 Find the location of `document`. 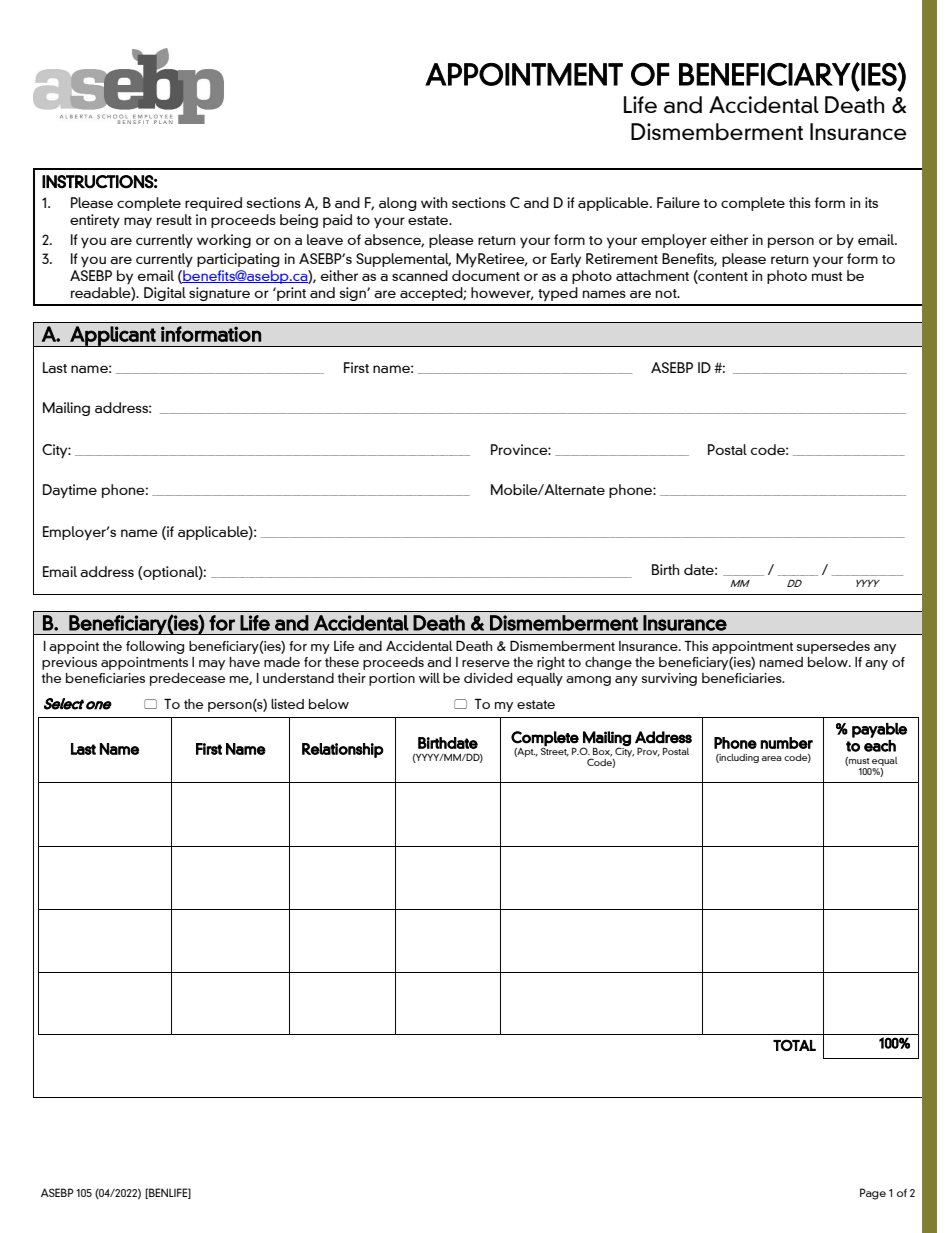

document is located at coordinates (486, 275).
